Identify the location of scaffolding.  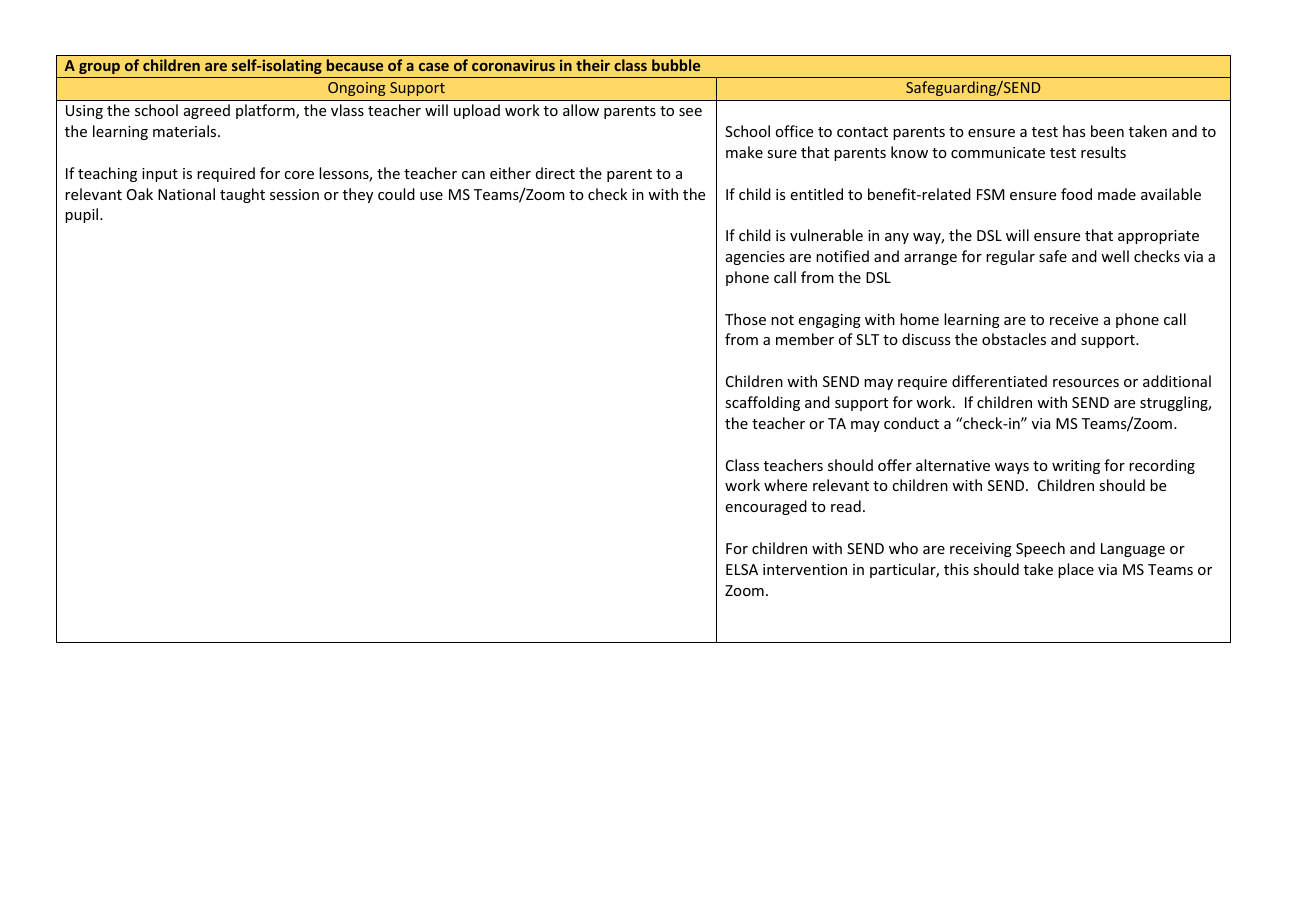
(762, 403).
